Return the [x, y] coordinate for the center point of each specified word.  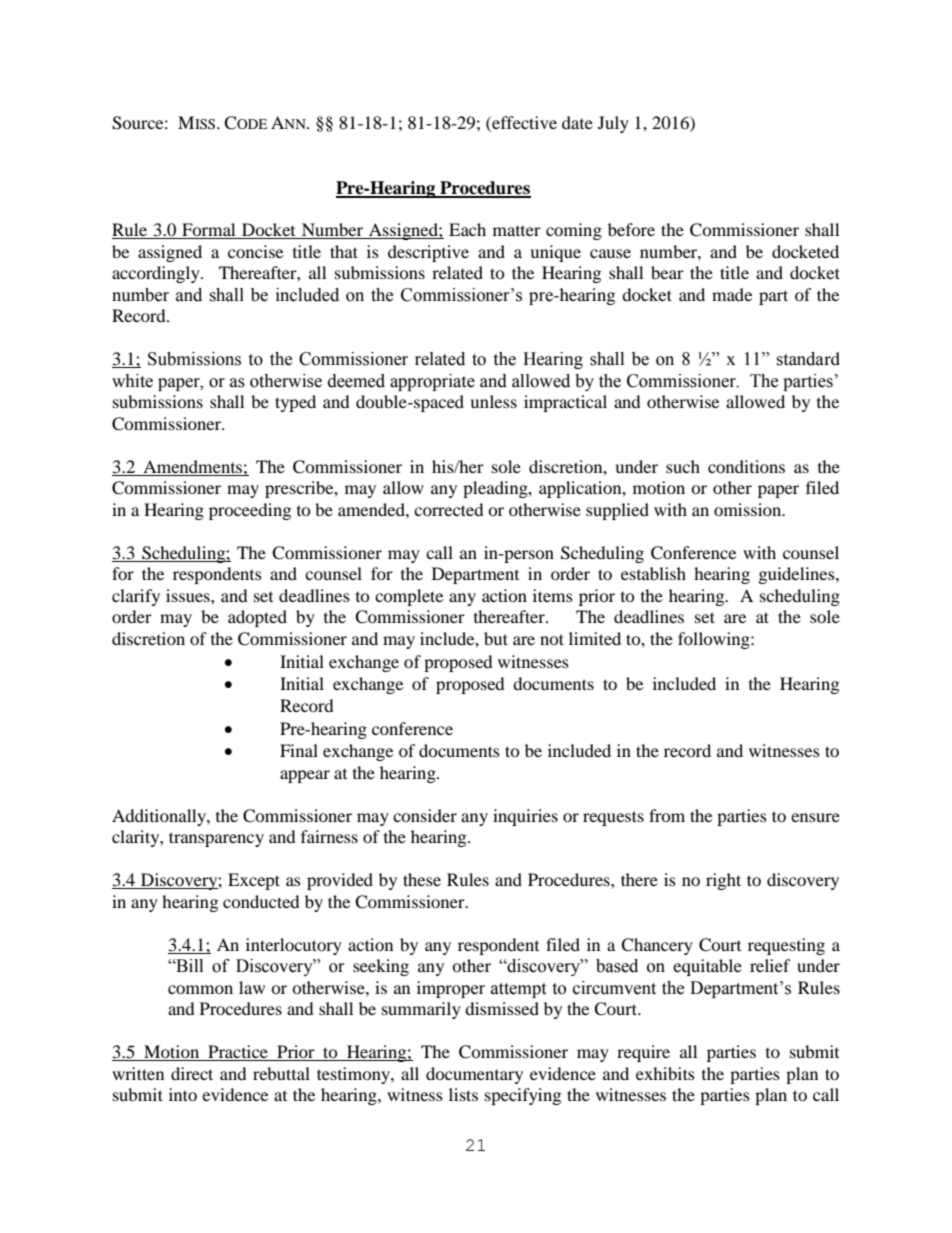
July [613, 124]
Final [299, 750]
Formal [209, 231]
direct [192, 1073]
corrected [449, 509]
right [723, 881]
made [732, 294]
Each [467, 229]
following [715, 640]
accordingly [157, 274]
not [552, 639]
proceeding [250, 511]
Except [254, 881]
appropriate [432, 382]
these [422, 879]
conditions [746, 466]
